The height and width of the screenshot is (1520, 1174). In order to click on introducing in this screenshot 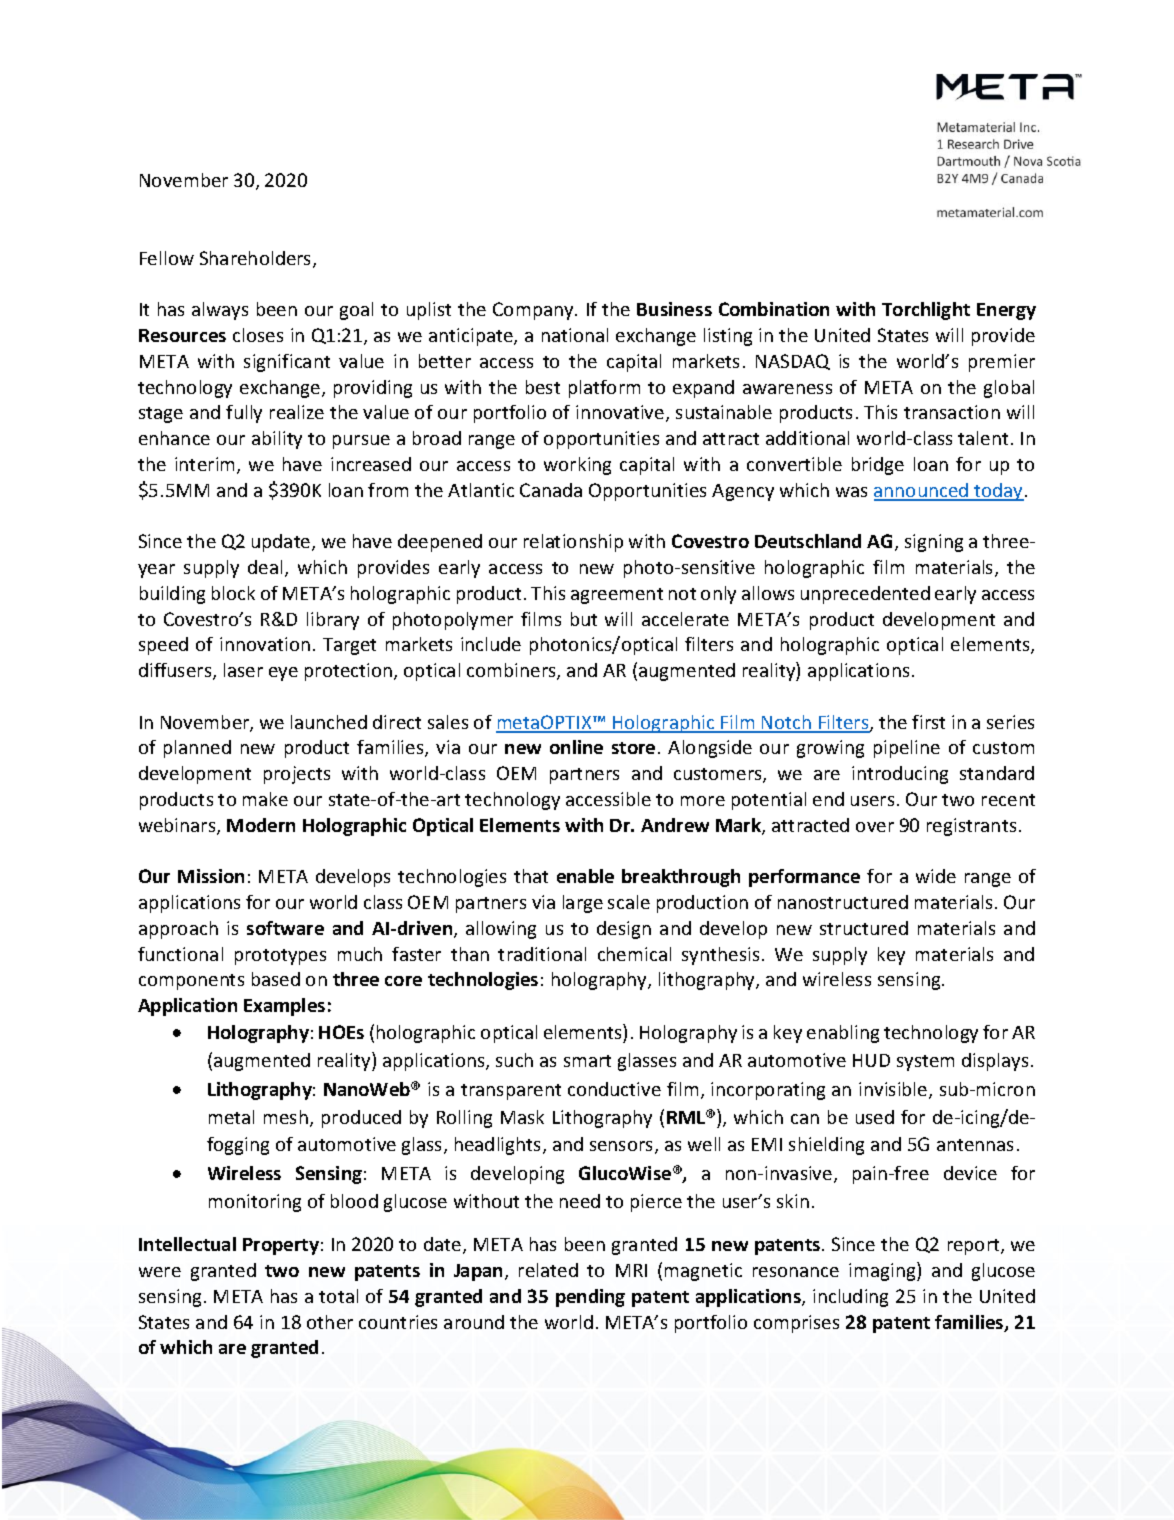, I will do `click(900, 775)`.
